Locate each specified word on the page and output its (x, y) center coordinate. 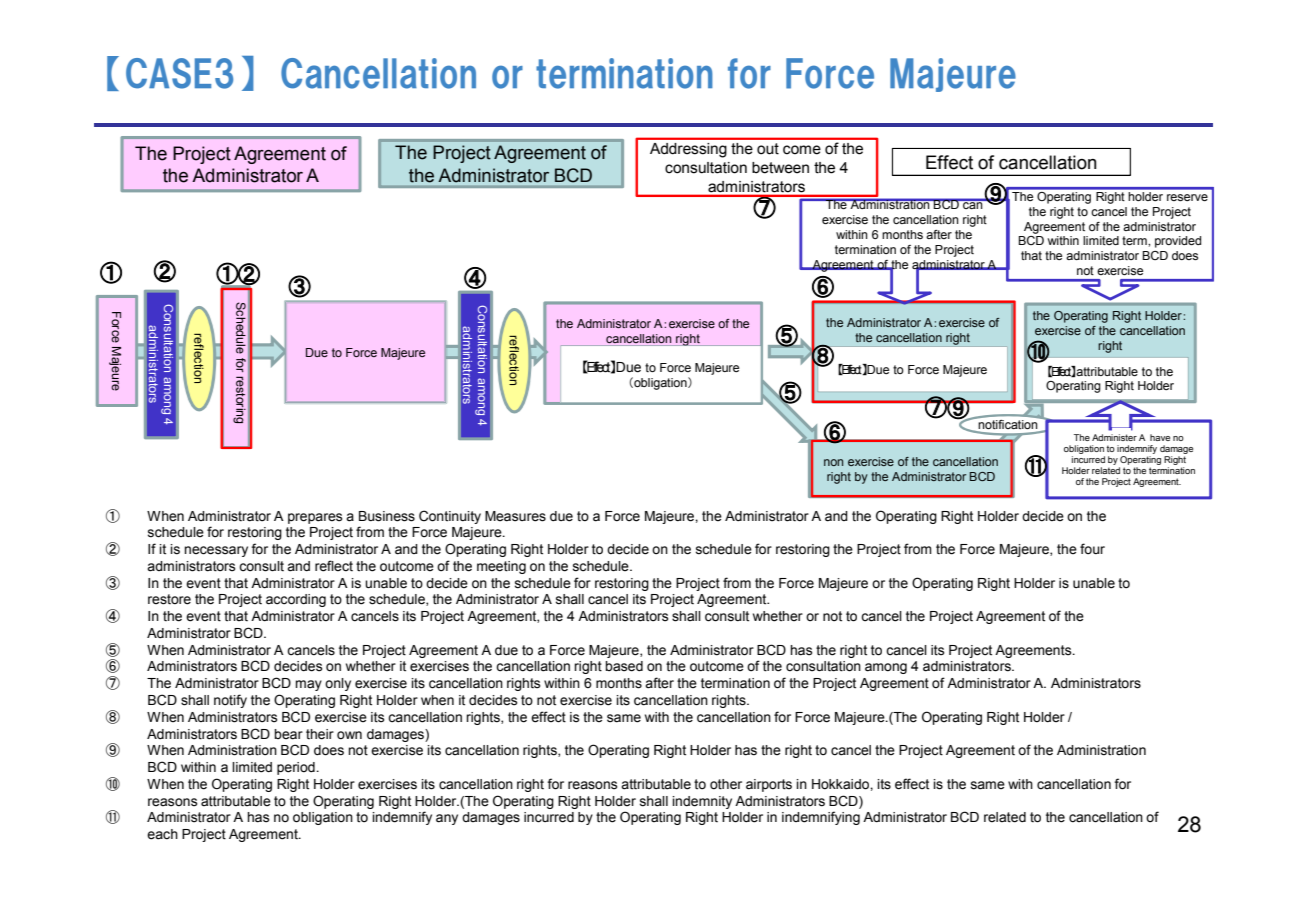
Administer (1114, 437)
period (297, 768)
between (780, 168)
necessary (216, 551)
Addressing (688, 150)
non (833, 462)
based (624, 666)
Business (387, 516)
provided (1178, 242)
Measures (515, 516)
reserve (1187, 197)
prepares (315, 518)
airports (769, 785)
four (1092, 548)
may (308, 685)
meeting (501, 567)
